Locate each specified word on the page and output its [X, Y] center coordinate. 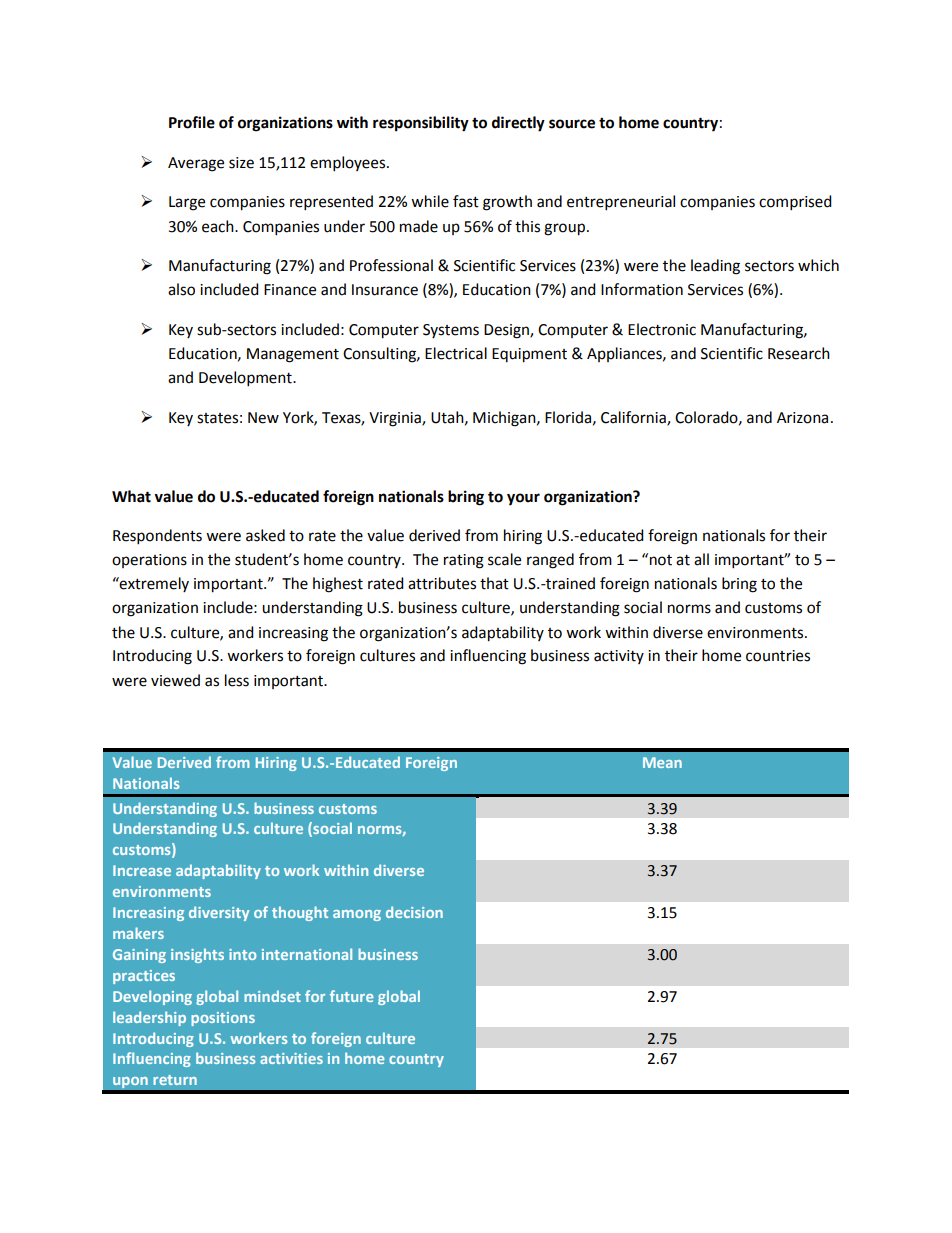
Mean [662, 762]
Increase [142, 870]
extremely [153, 584]
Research [799, 353]
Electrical [456, 353]
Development [246, 379]
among [357, 915]
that [494, 583]
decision [414, 912]
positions [223, 1019]
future [352, 996]
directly [518, 124]
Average [196, 164]
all [701, 559]
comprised [795, 203]
